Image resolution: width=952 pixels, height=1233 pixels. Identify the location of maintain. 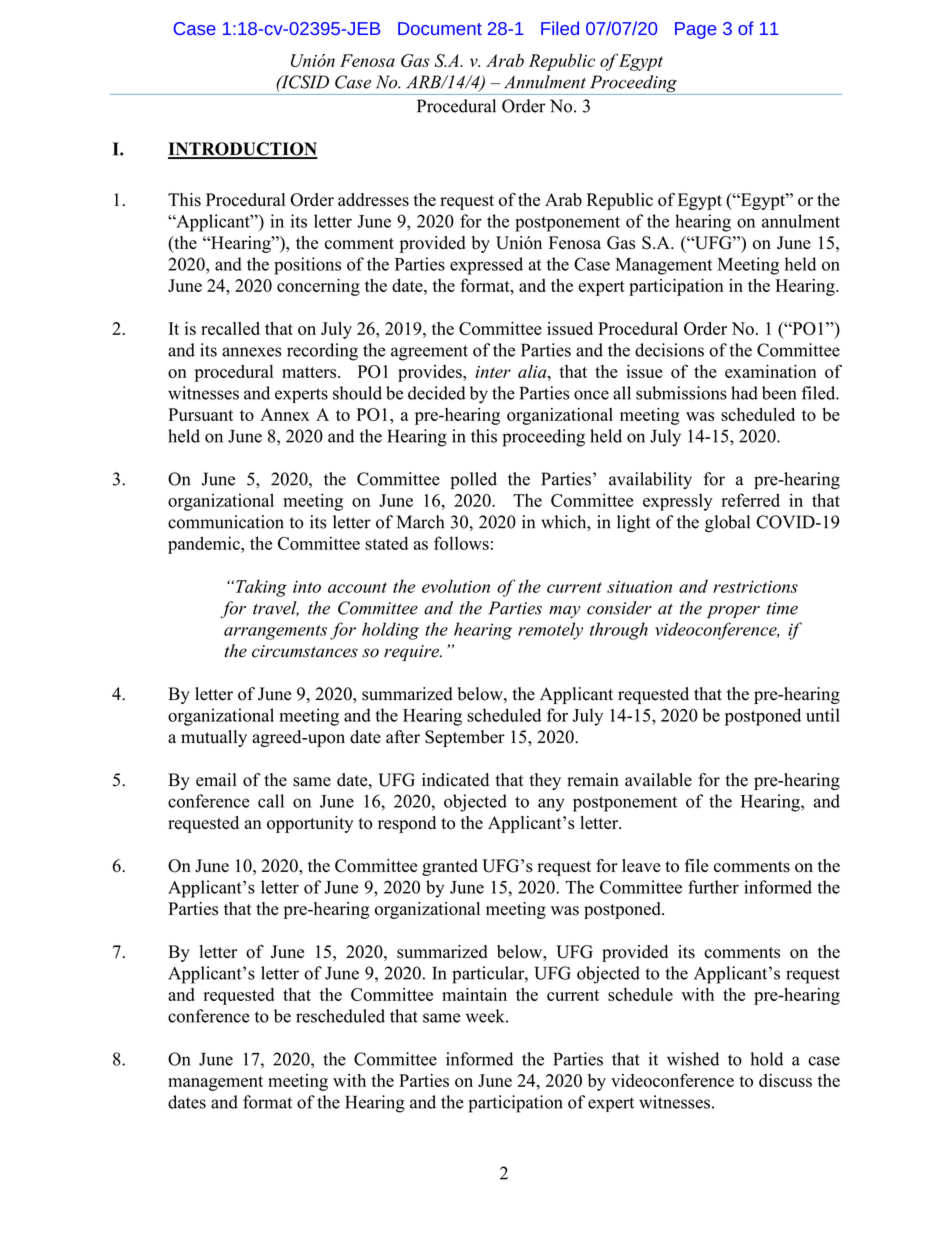
(474, 994).
